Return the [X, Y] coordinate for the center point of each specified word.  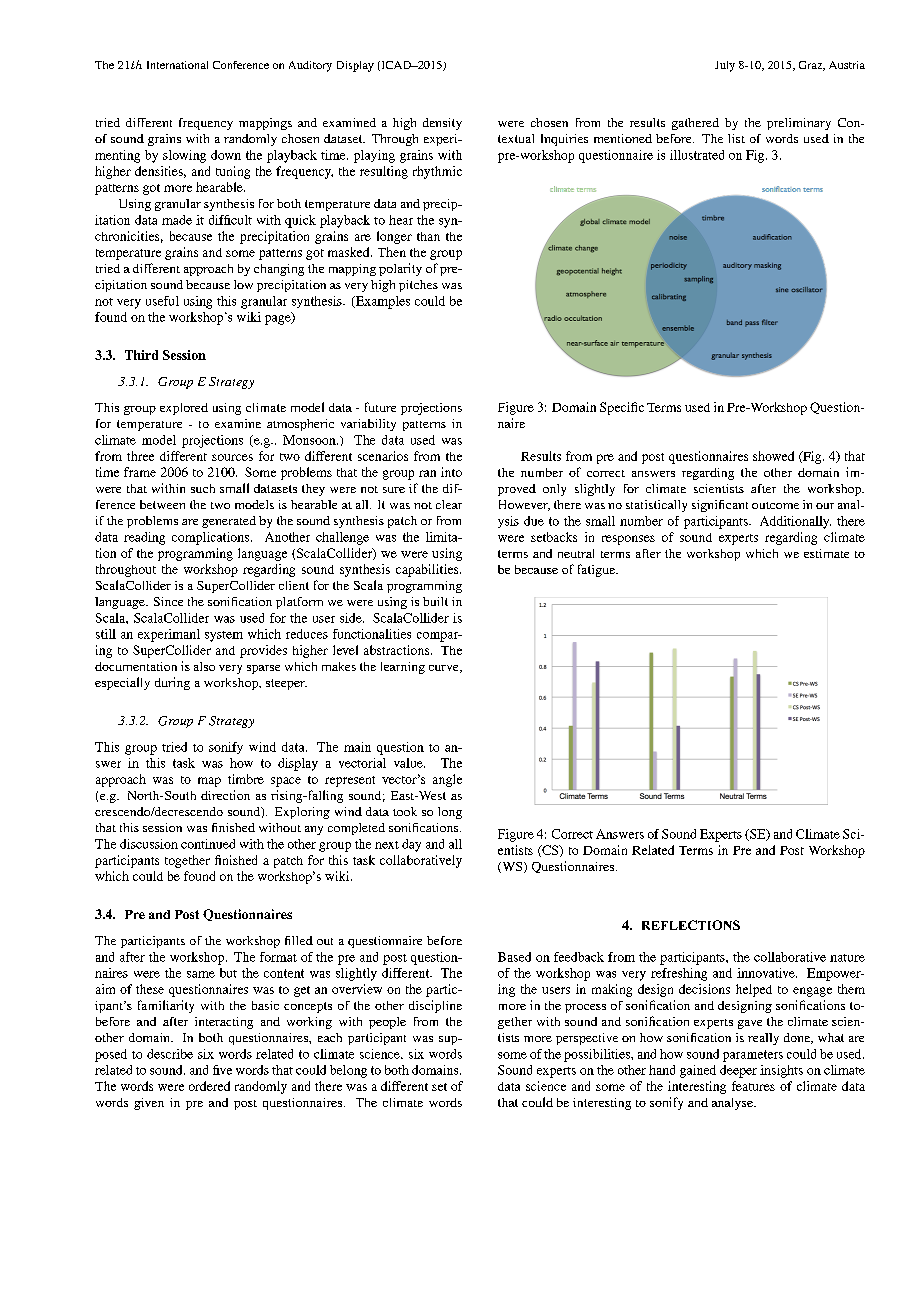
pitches [418, 286]
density [442, 124]
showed [773, 456]
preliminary [799, 124]
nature [847, 958]
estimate [826, 553]
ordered [209, 1086]
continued [208, 844]
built [435, 601]
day [411, 845]
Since [168, 601]
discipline [435, 1006]
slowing [184, 156]
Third [141, 355]
